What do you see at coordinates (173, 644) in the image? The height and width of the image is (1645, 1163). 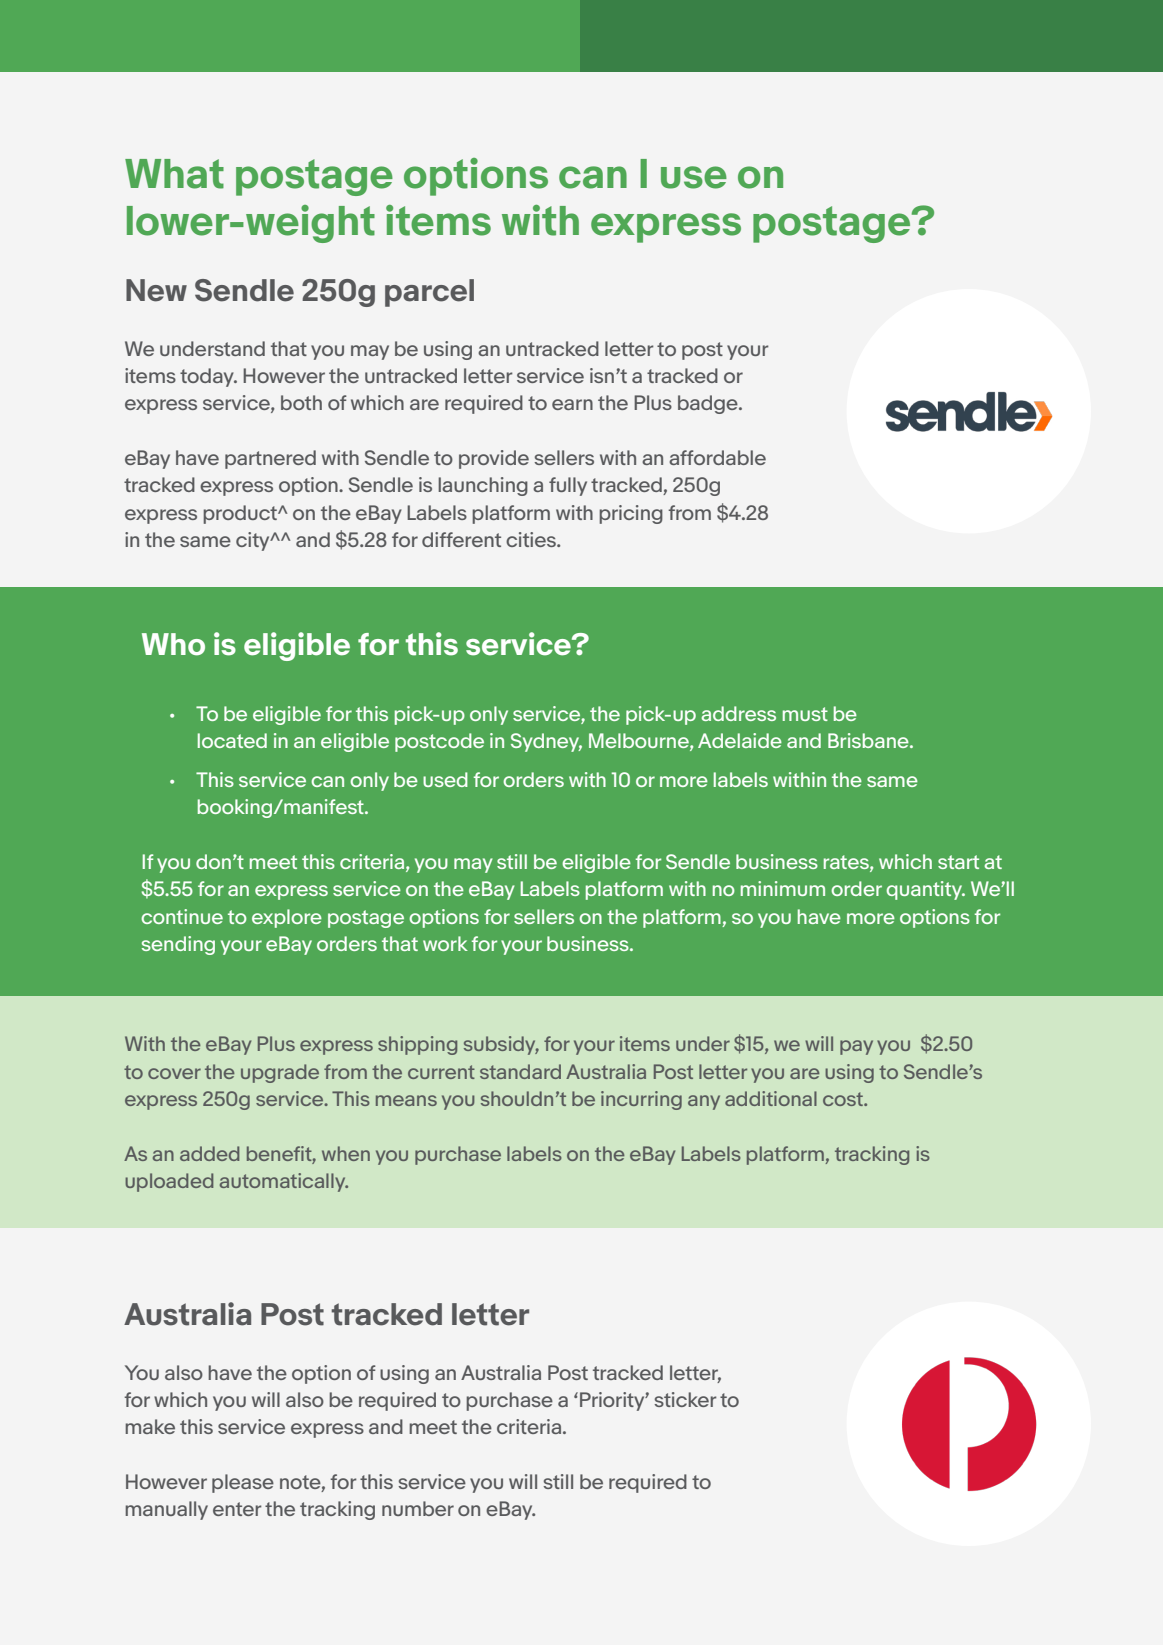 I see `Who` at bounding box center [173, 644].
